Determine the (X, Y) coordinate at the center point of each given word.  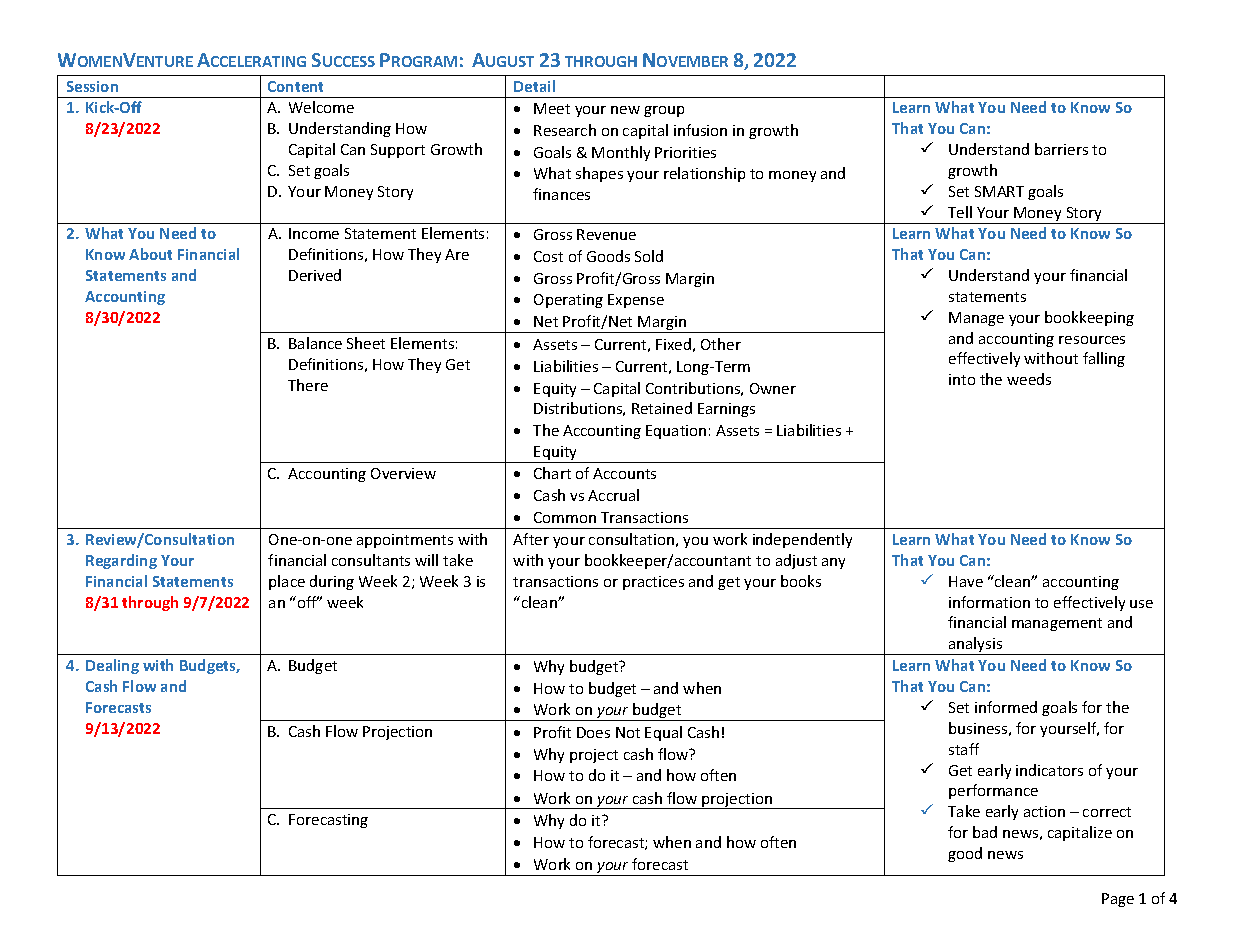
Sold (649, 256)
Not (628, 732)
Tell (960, 212)
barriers (1061, 149)
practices (653, 583)
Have (966, 581)
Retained (662, 408)
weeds (1029, 379)
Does (593, 732)
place (287, 582)
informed (1006, 707)
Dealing (112, 666)
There (308, 385)
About (150, 254)
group (664, 111)
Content (295, 86)
